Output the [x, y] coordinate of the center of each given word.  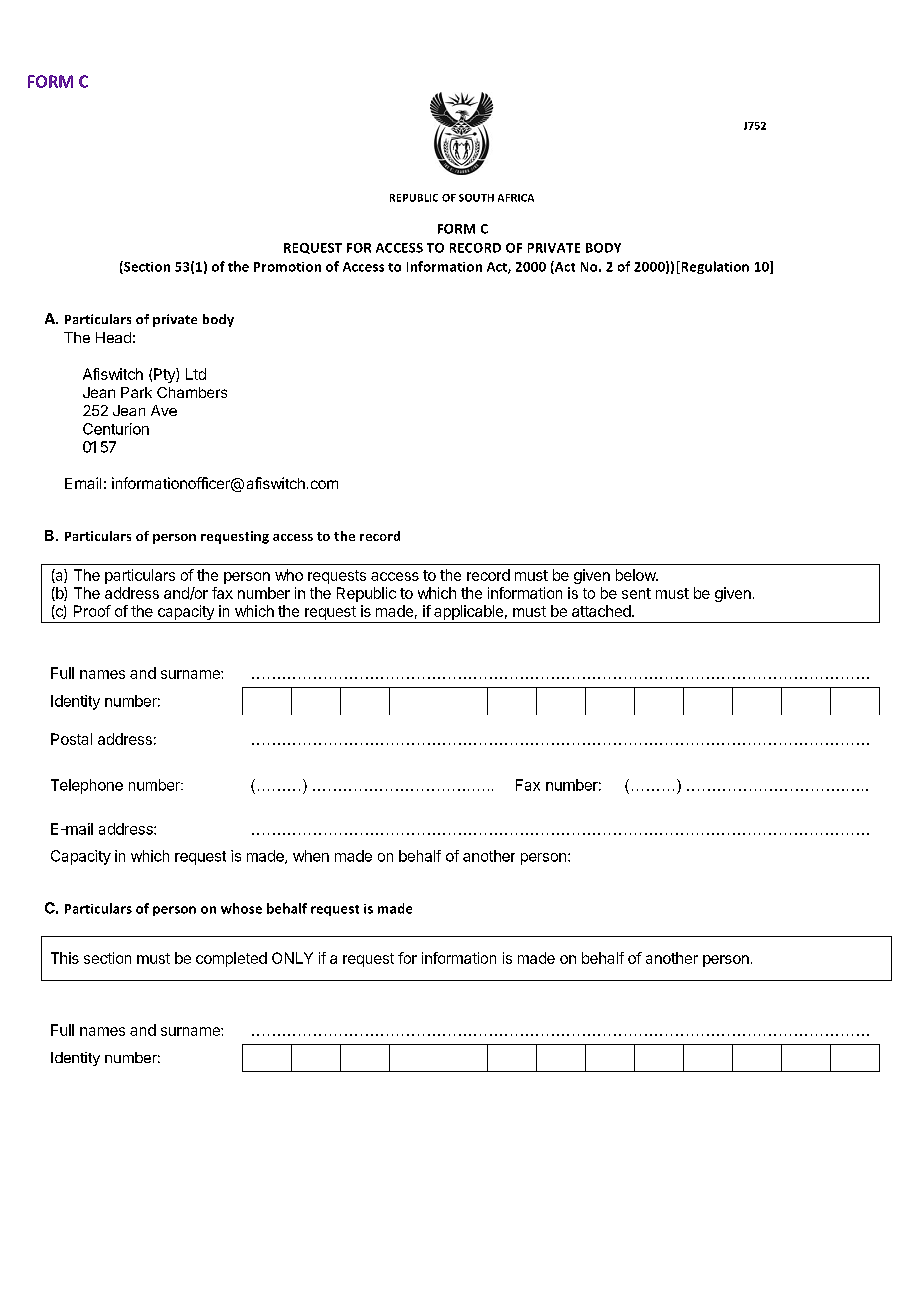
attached [601, 611]
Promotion [287, 267]
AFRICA [516, 198]
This [65, 958]
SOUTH [476, 198]
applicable [468, 612]
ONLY [292, 958]
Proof [92, 611]
